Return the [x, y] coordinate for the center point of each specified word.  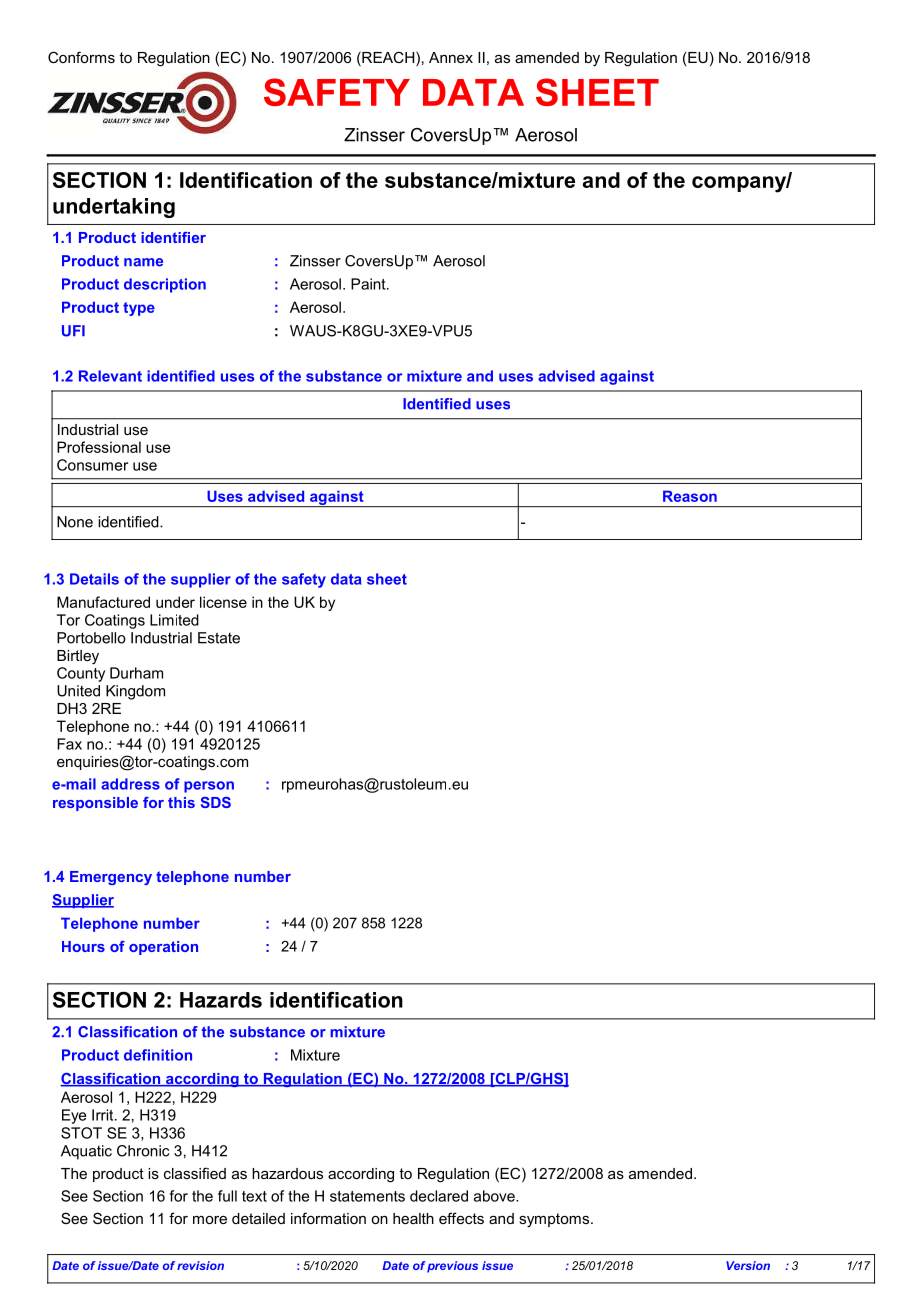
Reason [690, 496]
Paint [369, 284]
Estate [219, 638]
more [210, 1220]
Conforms [81, 57]
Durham [136, 673]
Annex [451, 57]
